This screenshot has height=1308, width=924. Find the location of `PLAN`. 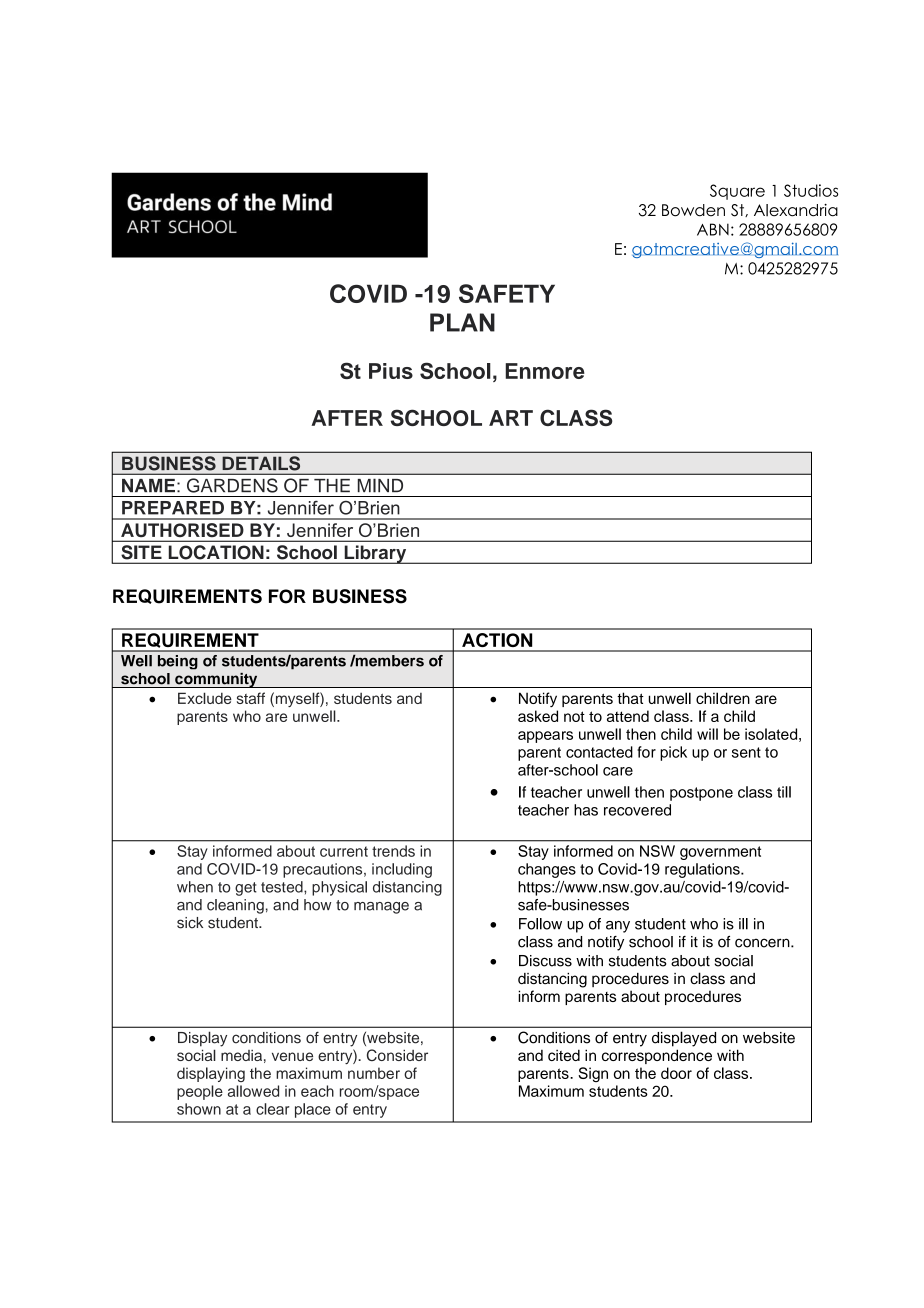

PLAN is located at coordinates (462, 322).
